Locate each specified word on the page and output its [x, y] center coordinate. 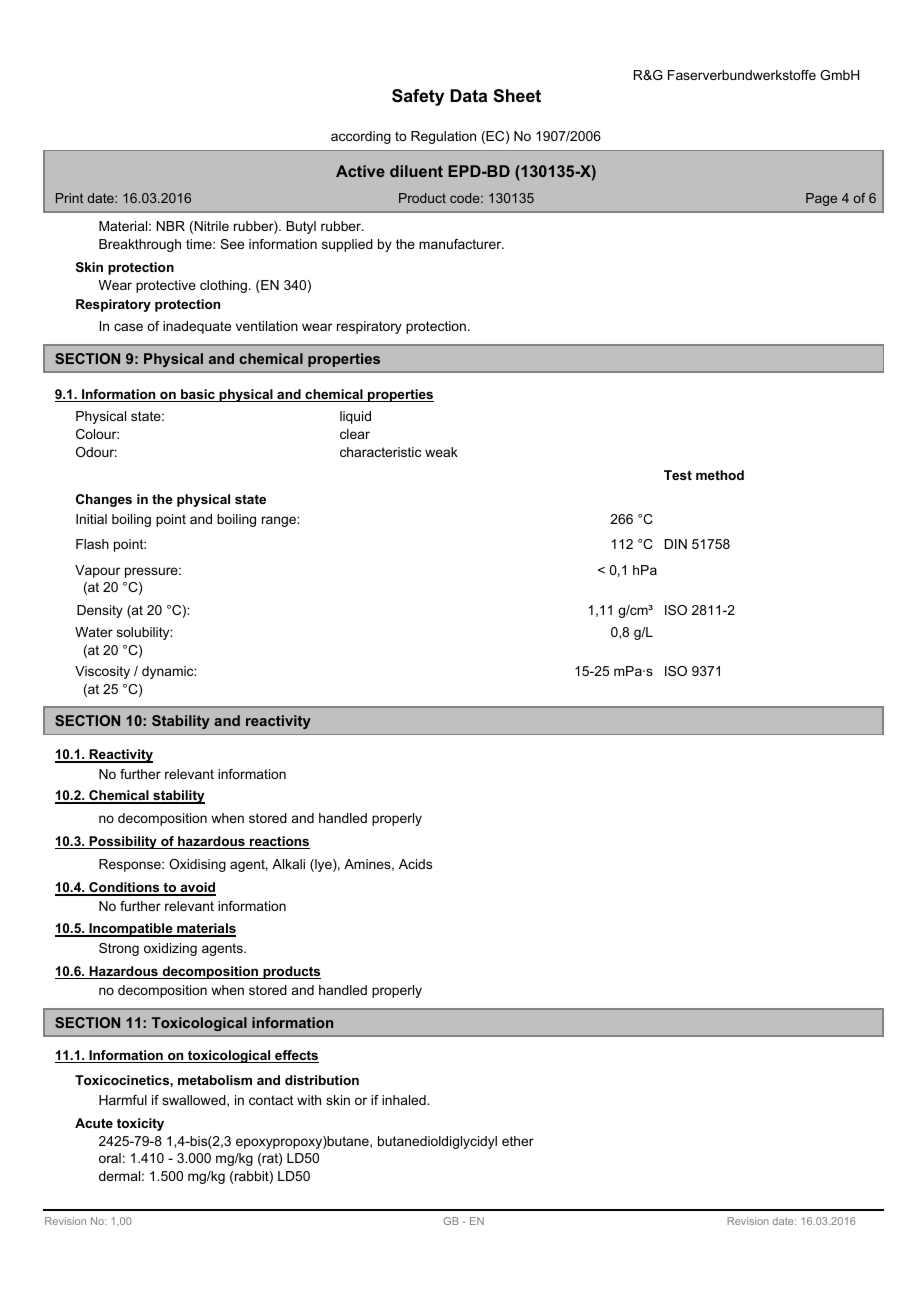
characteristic [380, 452]
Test [678, 475]
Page [821, 199]
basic [198, 395]
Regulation [443, 137]
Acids [415, 864]
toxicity [140, 1124]
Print [69, 198]
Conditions [124, 889]
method [720, 475]
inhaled [405, 1100]
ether [518, 1141]
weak [441, 452]
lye [323, 865]
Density [100, 611]
